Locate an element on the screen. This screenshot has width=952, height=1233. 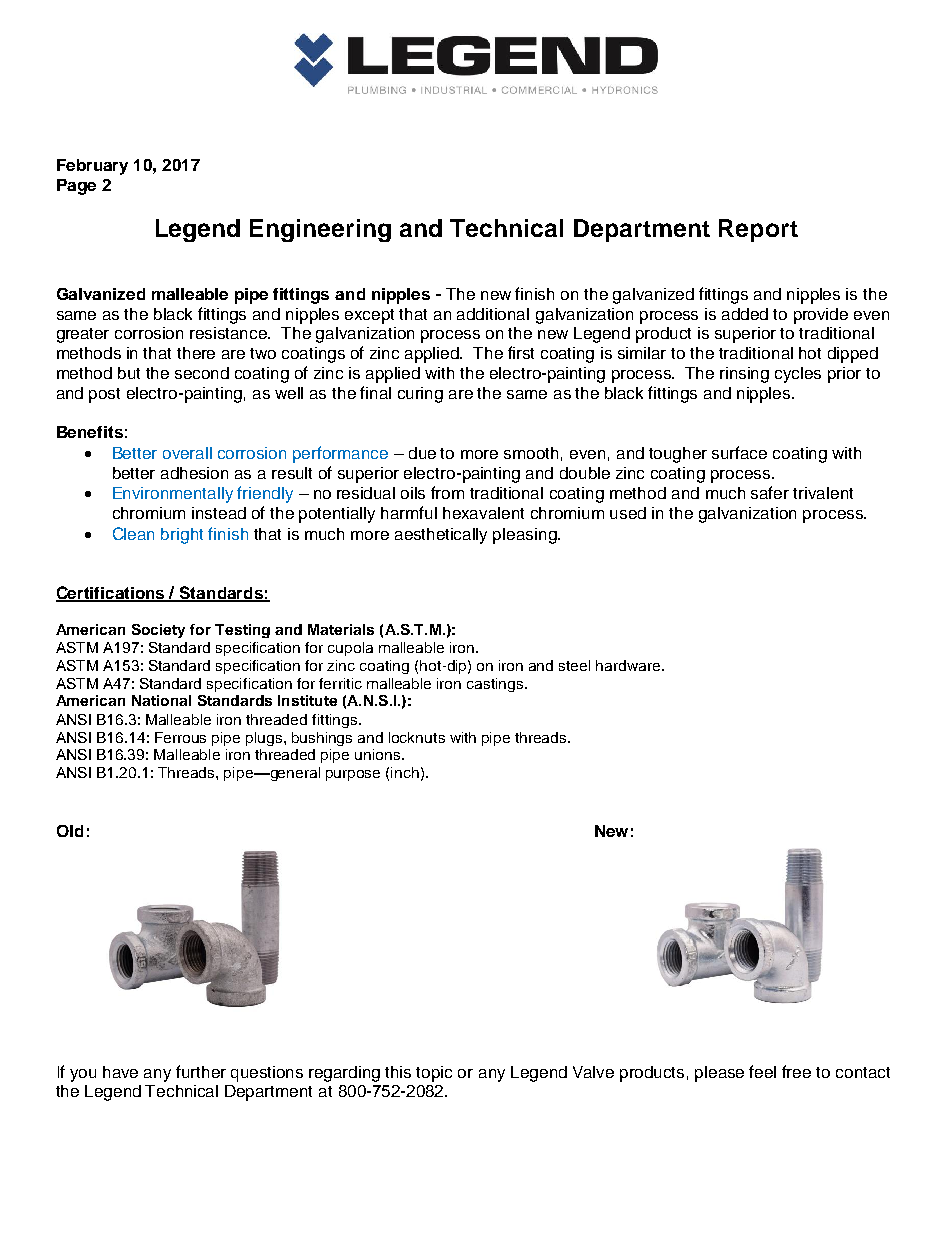
hardware is located at coordinates (629, 665).
